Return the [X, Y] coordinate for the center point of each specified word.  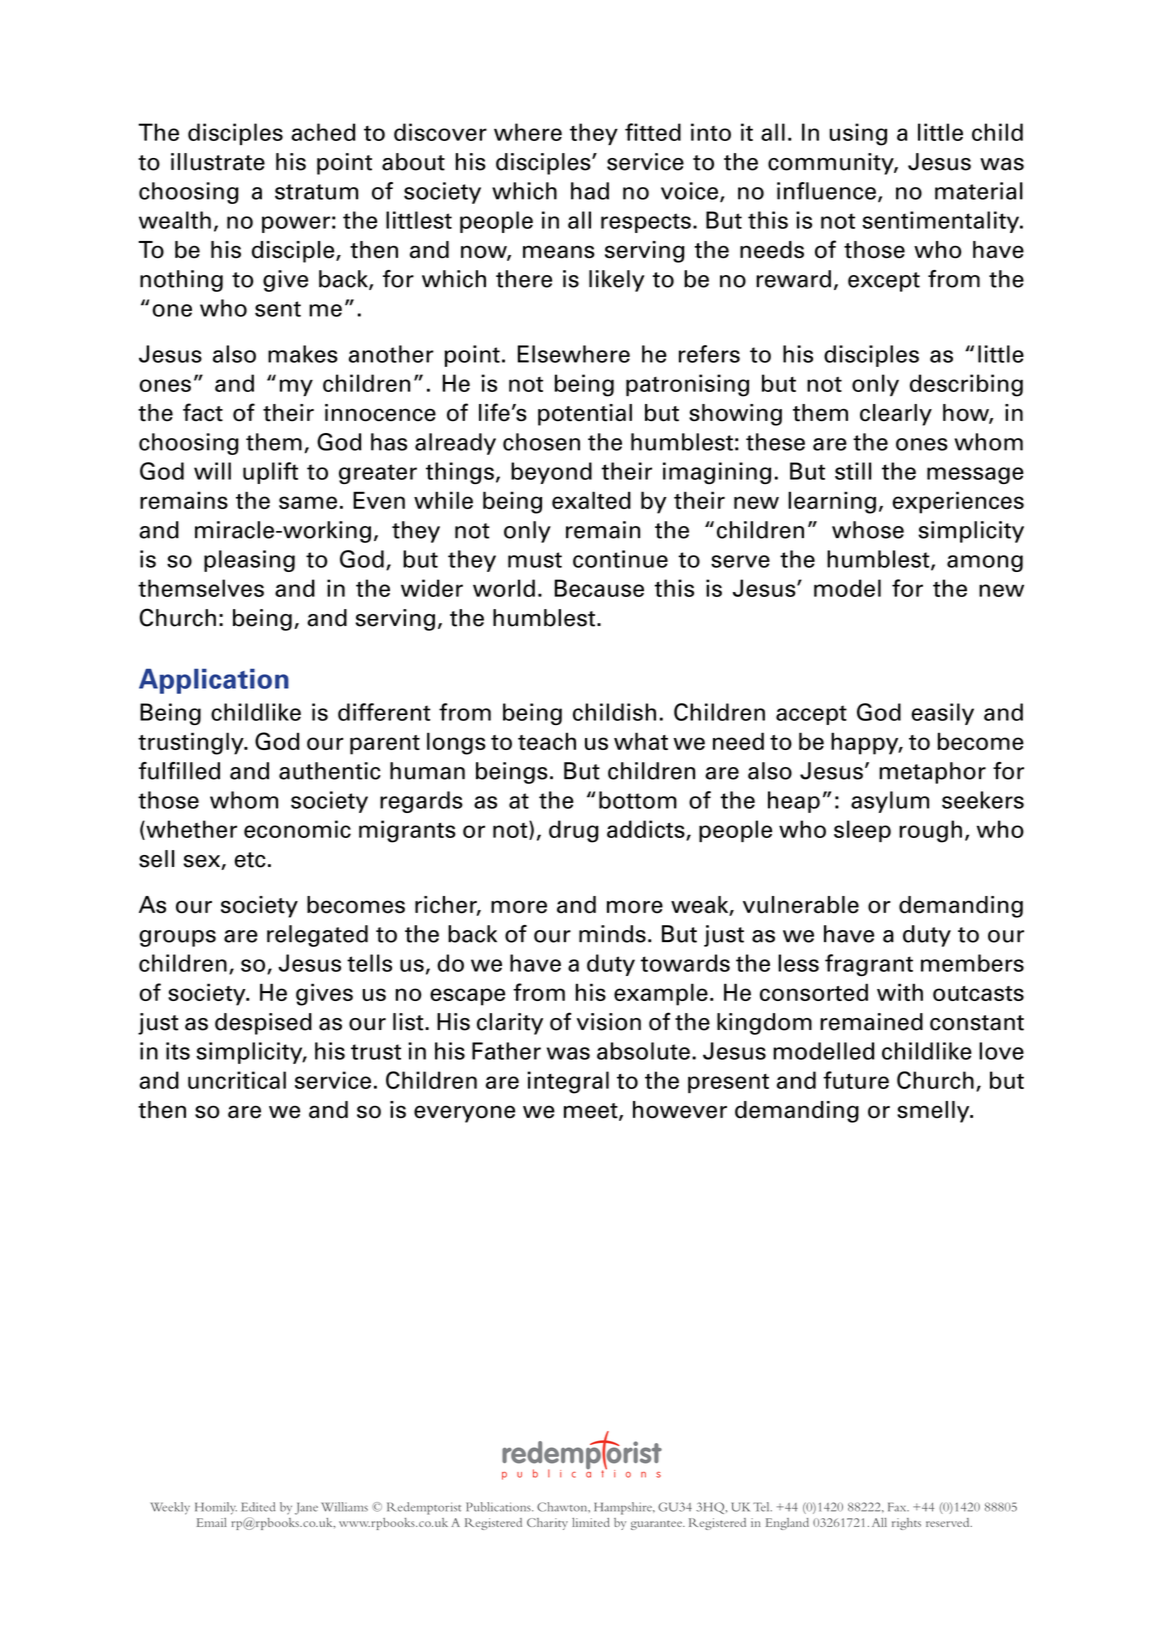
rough [930, 831]
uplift [270, 473]
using [858, 134]
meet [592, 1112]
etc [250, 860]
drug [574, 831]
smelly [934, 1112]
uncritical [237, 1080]
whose [868, 530]
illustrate [218, 162]
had [590, 191]
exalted [591, 500]
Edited [258, 1507]
